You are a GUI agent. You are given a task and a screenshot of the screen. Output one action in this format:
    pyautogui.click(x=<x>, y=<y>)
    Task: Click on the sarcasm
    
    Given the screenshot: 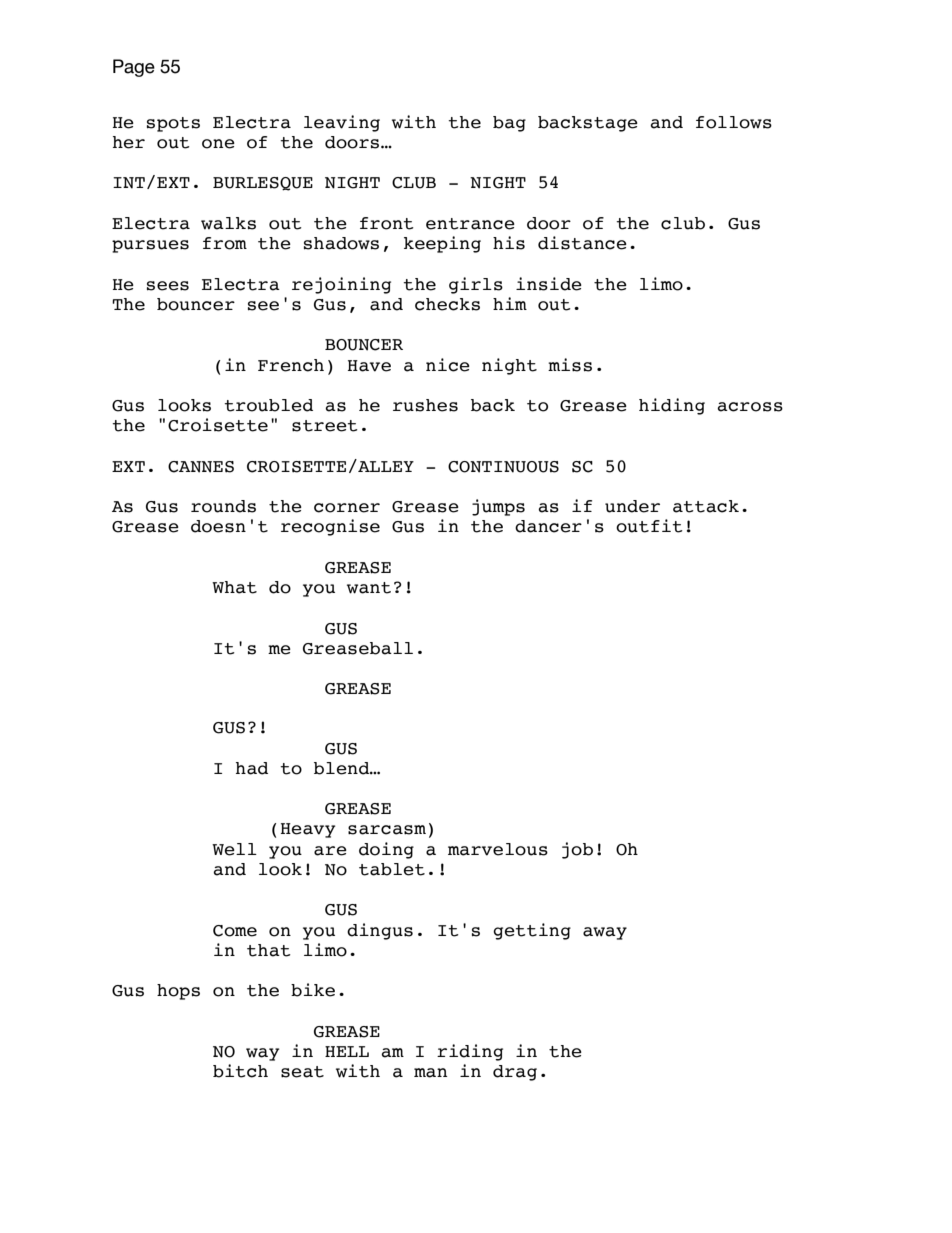 What is the action you would take?
    pyautogui.click(x=387, y=830)
